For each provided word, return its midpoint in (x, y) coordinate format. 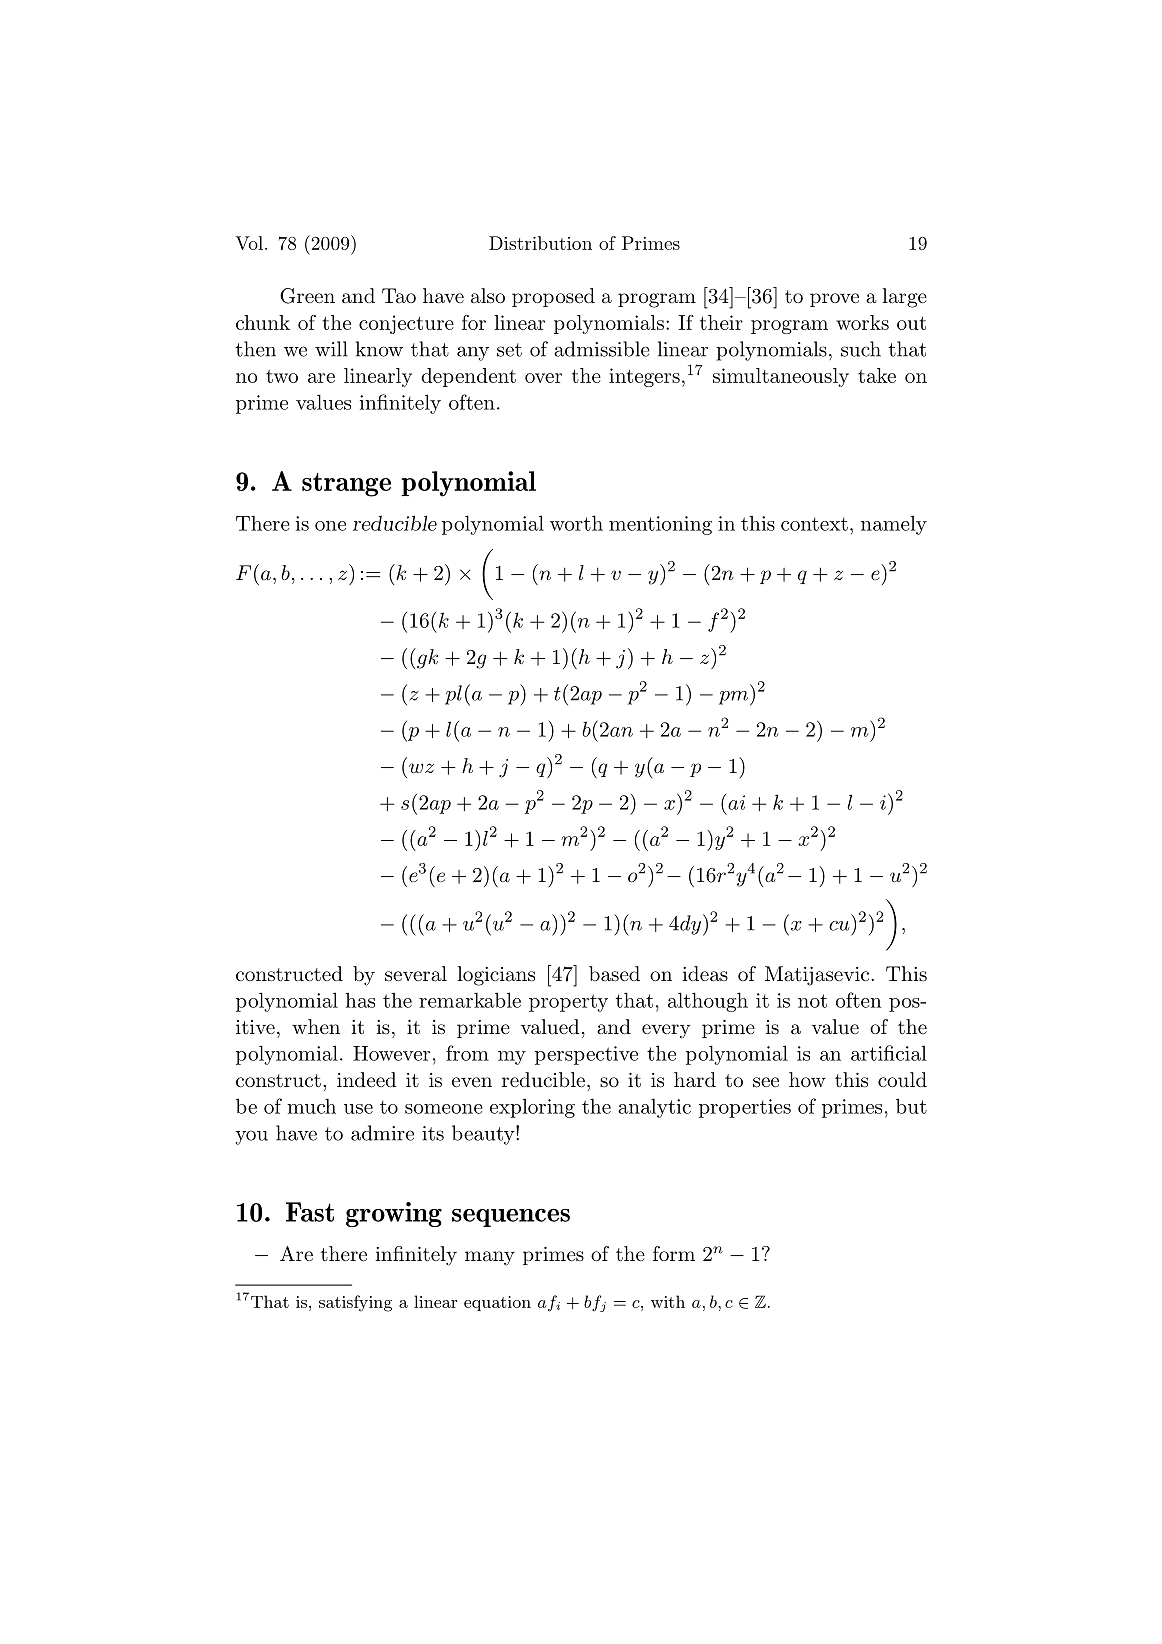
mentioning (660, 525)
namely (894, 525)
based (614, 974)
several (416, 974)
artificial (889, 1053)
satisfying (355, 1303)
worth (576, 523)
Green (307, 296)
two (282, 376)
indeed (366, 1079)
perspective (586, 1055)
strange (346, 485)
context (814, 524)
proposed (553, 297)
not (812, 1001)
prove (834, 300)
